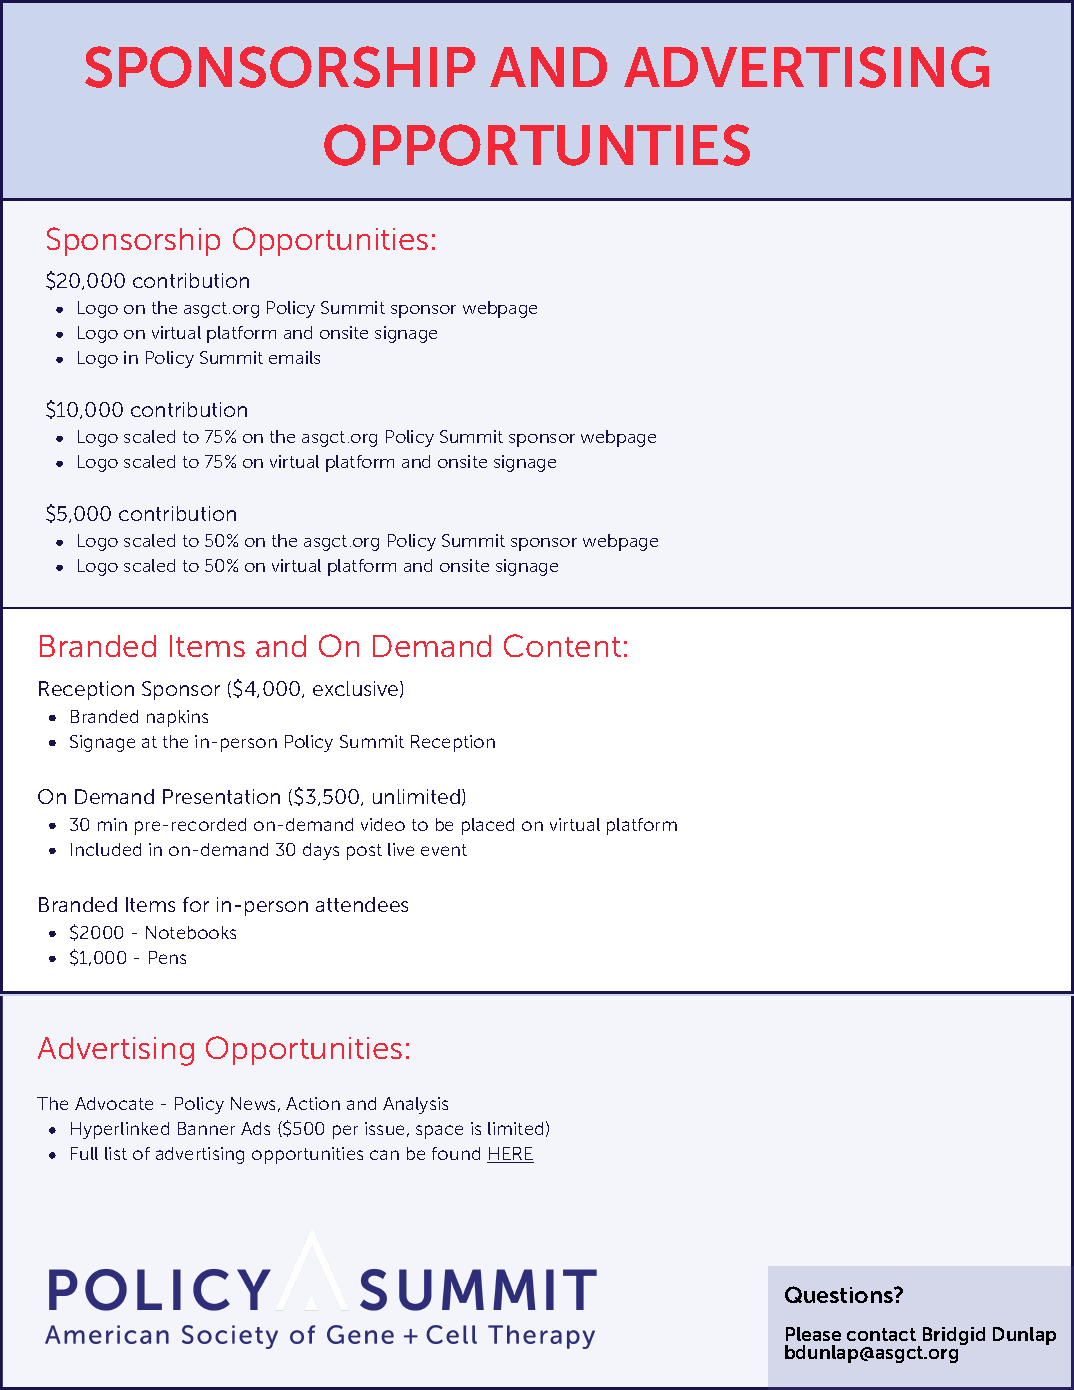 The height and width of the page is (1390, 1074). I want to click on Analysis, so click(415, 1105).
